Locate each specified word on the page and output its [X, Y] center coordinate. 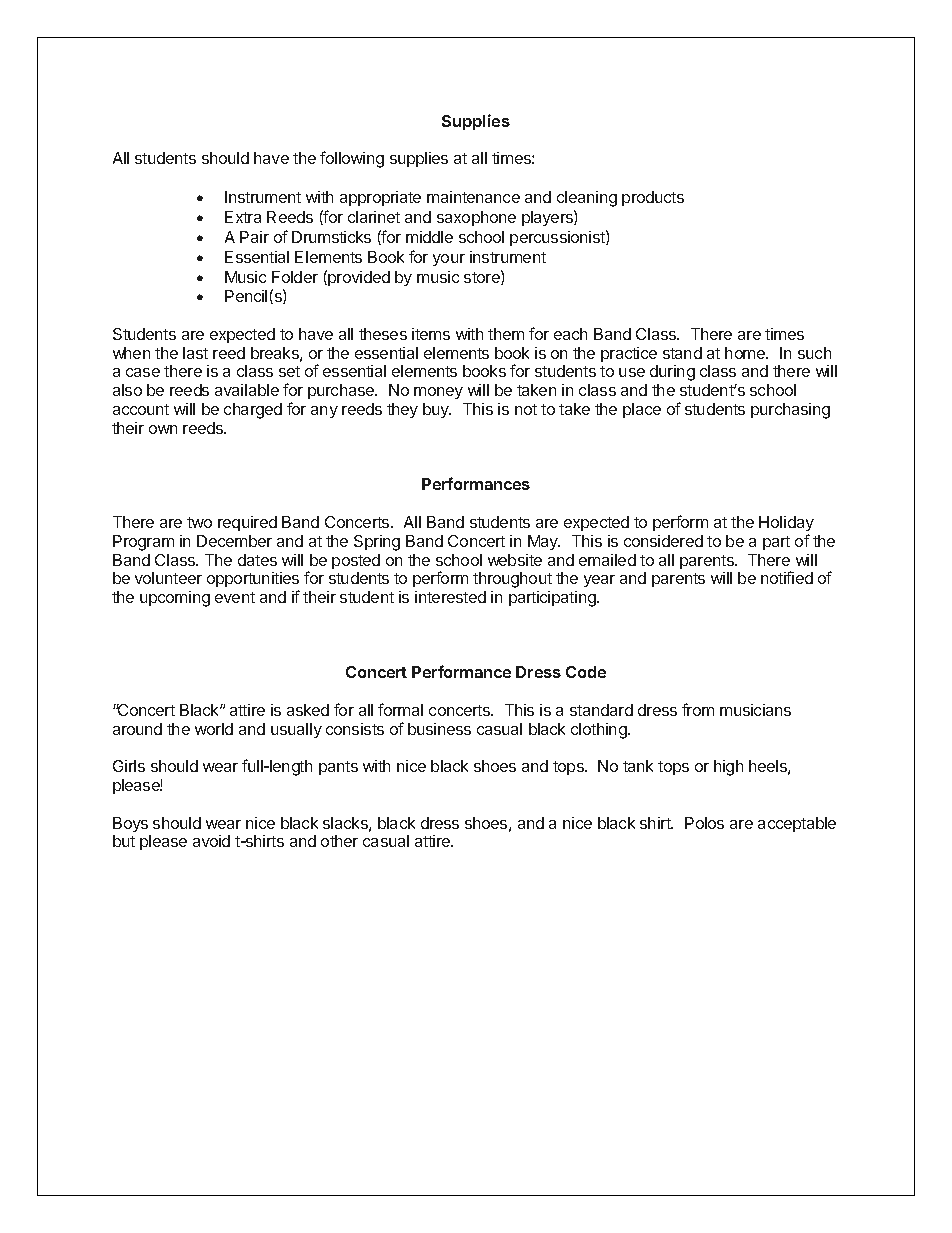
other [339, 841]
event [235, 597]
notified [787, 577]
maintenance [473, 197]
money [438, 393]
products [653, 198]
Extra [243, 217]
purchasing [790, 411]
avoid [211, 841]
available [247, 390]
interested [450, 597]
